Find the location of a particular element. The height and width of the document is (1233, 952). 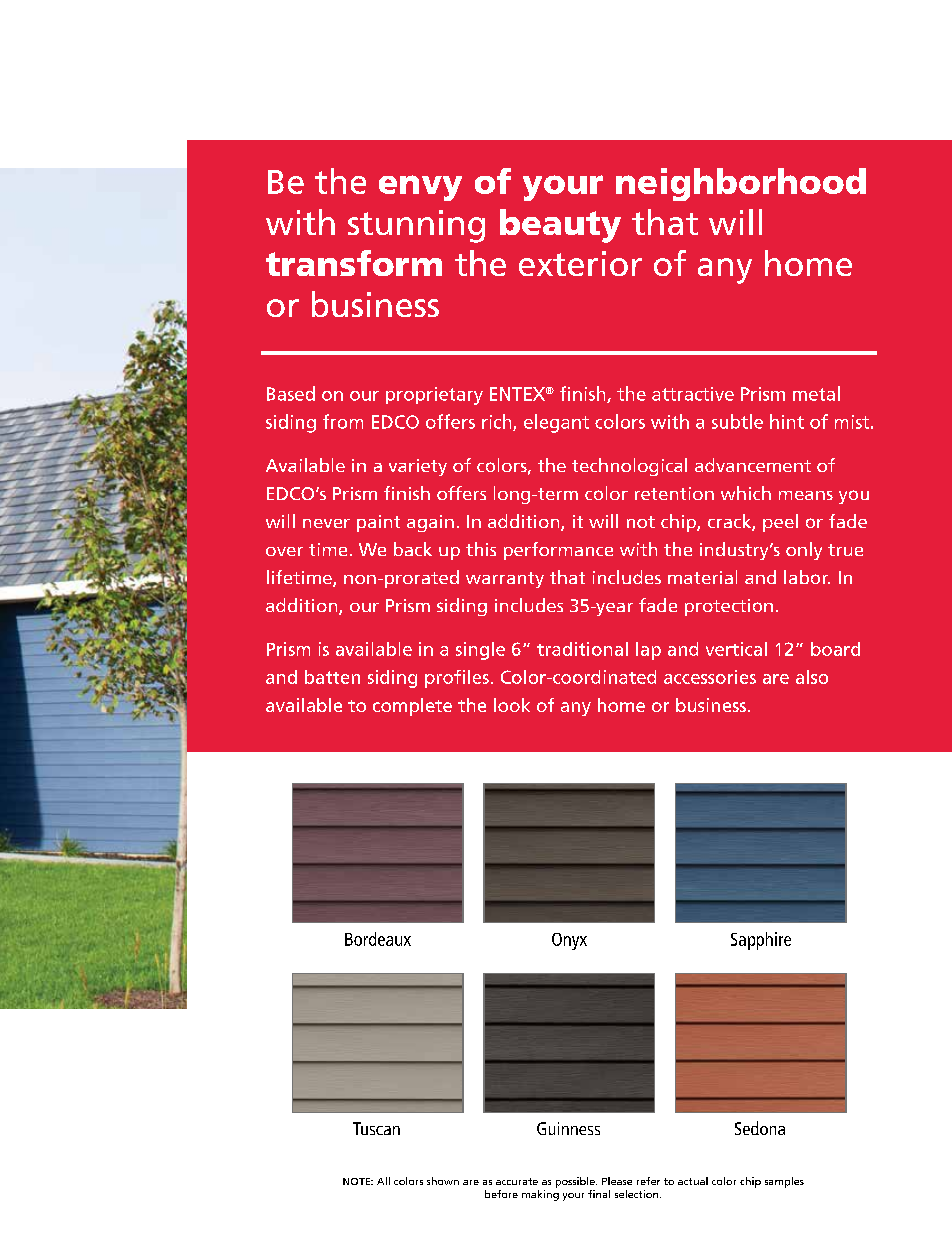

elegant is located at coordinates (556, 423).
